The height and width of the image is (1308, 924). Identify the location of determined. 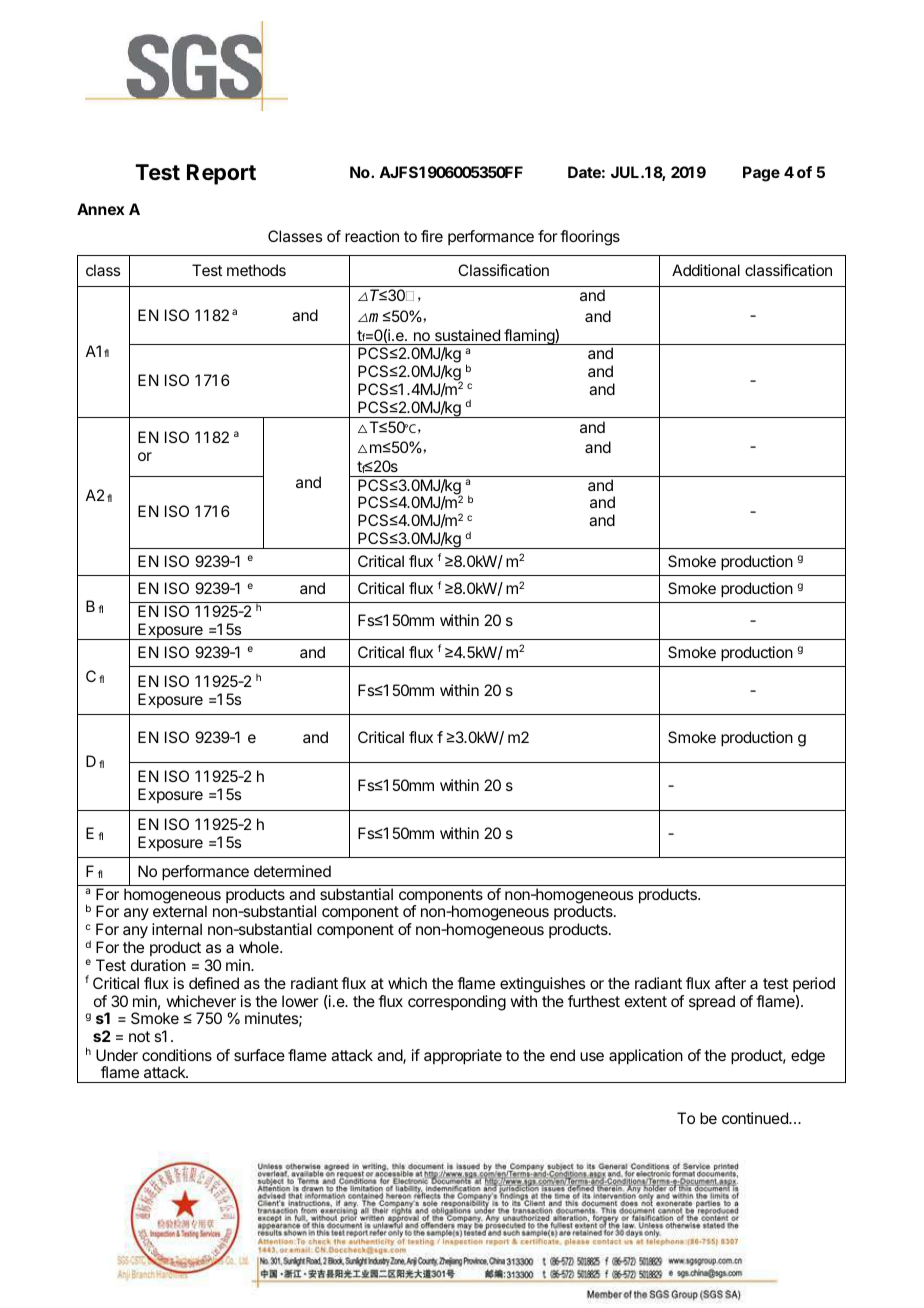
(292, 871).
